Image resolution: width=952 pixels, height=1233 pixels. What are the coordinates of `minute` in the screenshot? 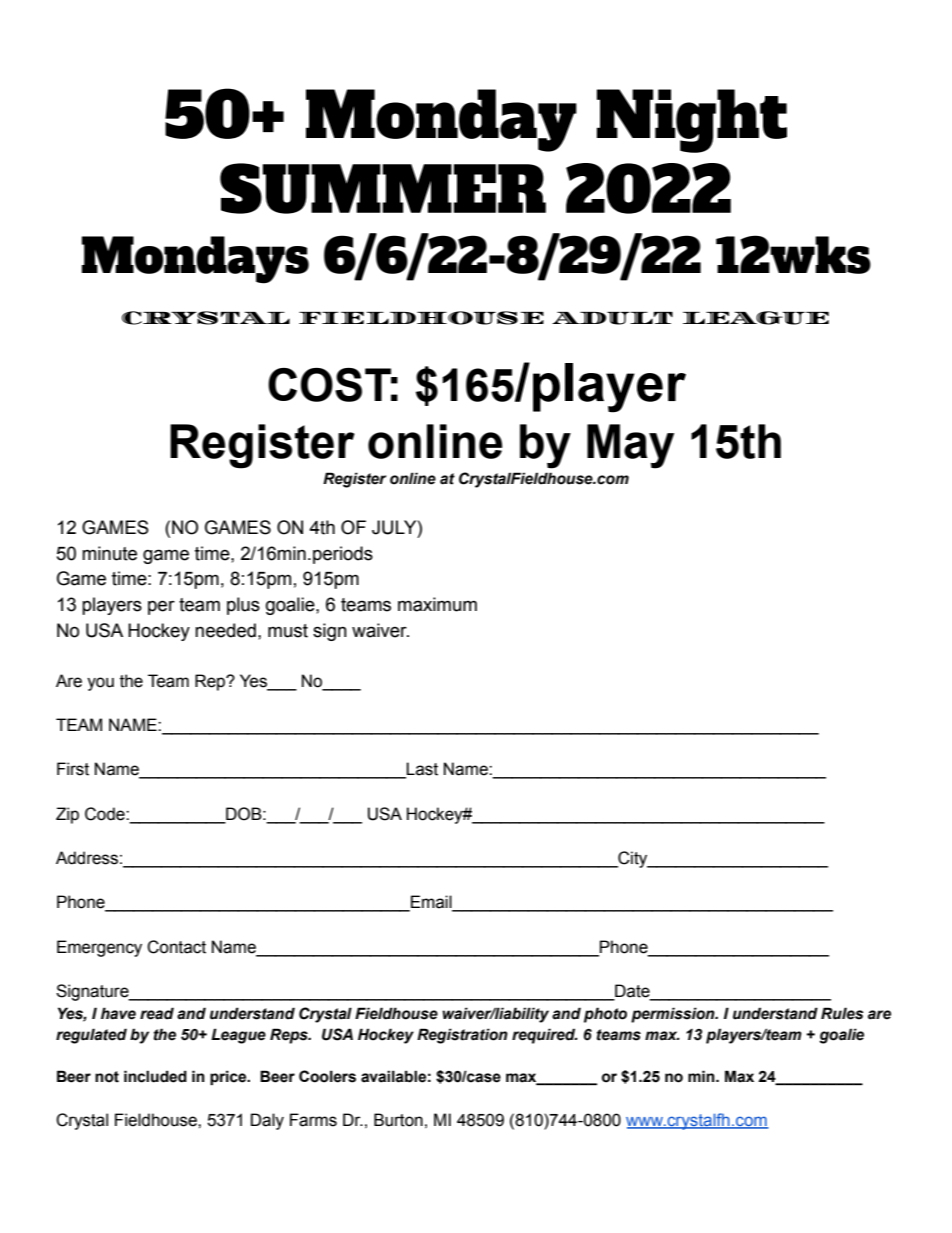 It's located at (109, 553).
